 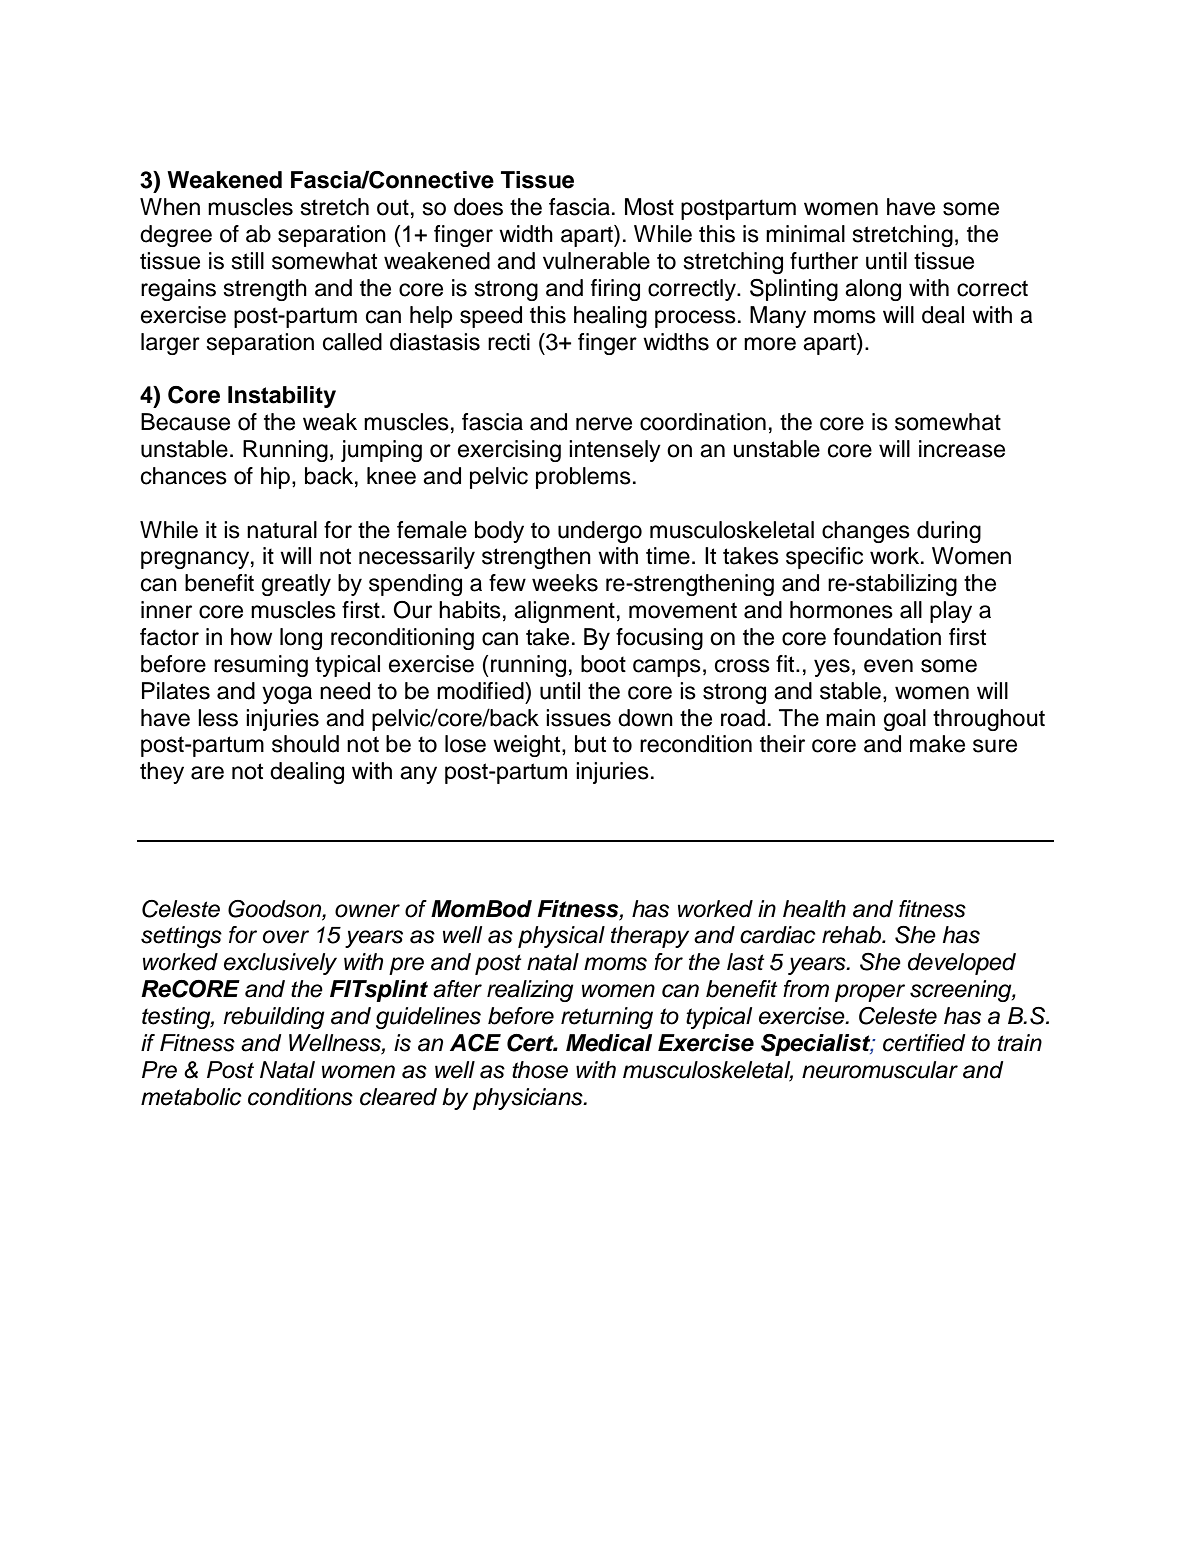 What do you see at coordinates (937, 744) in the screenshot?
I see `make` at bounding box center [937, 744].
